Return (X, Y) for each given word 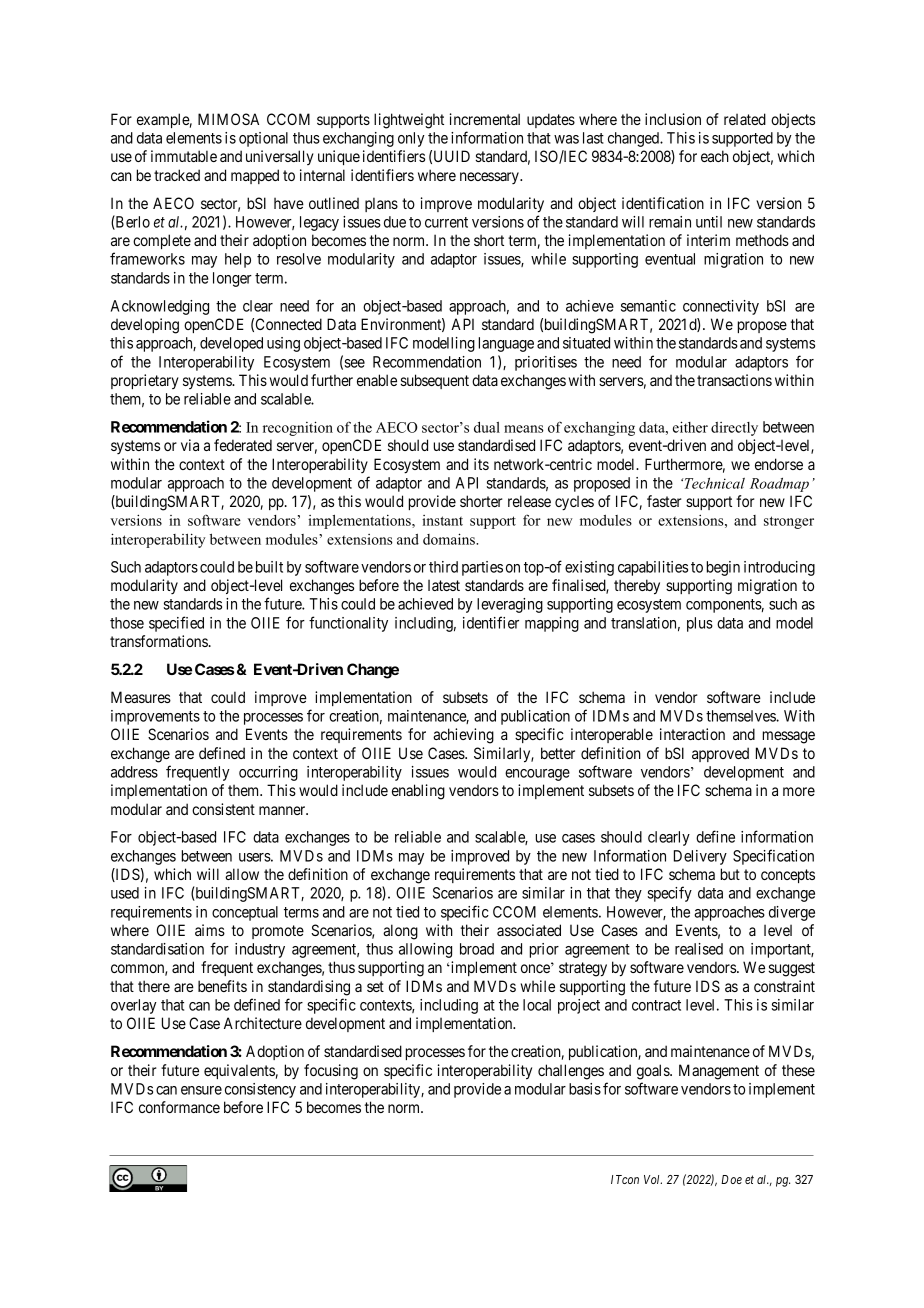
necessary (490, 178)
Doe (731, 1179)
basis (585, 1089)
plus (700, 624)
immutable (184, 156)
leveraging (510, 605)
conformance (179, 1107)
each (715, 156)
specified (176, 624)
